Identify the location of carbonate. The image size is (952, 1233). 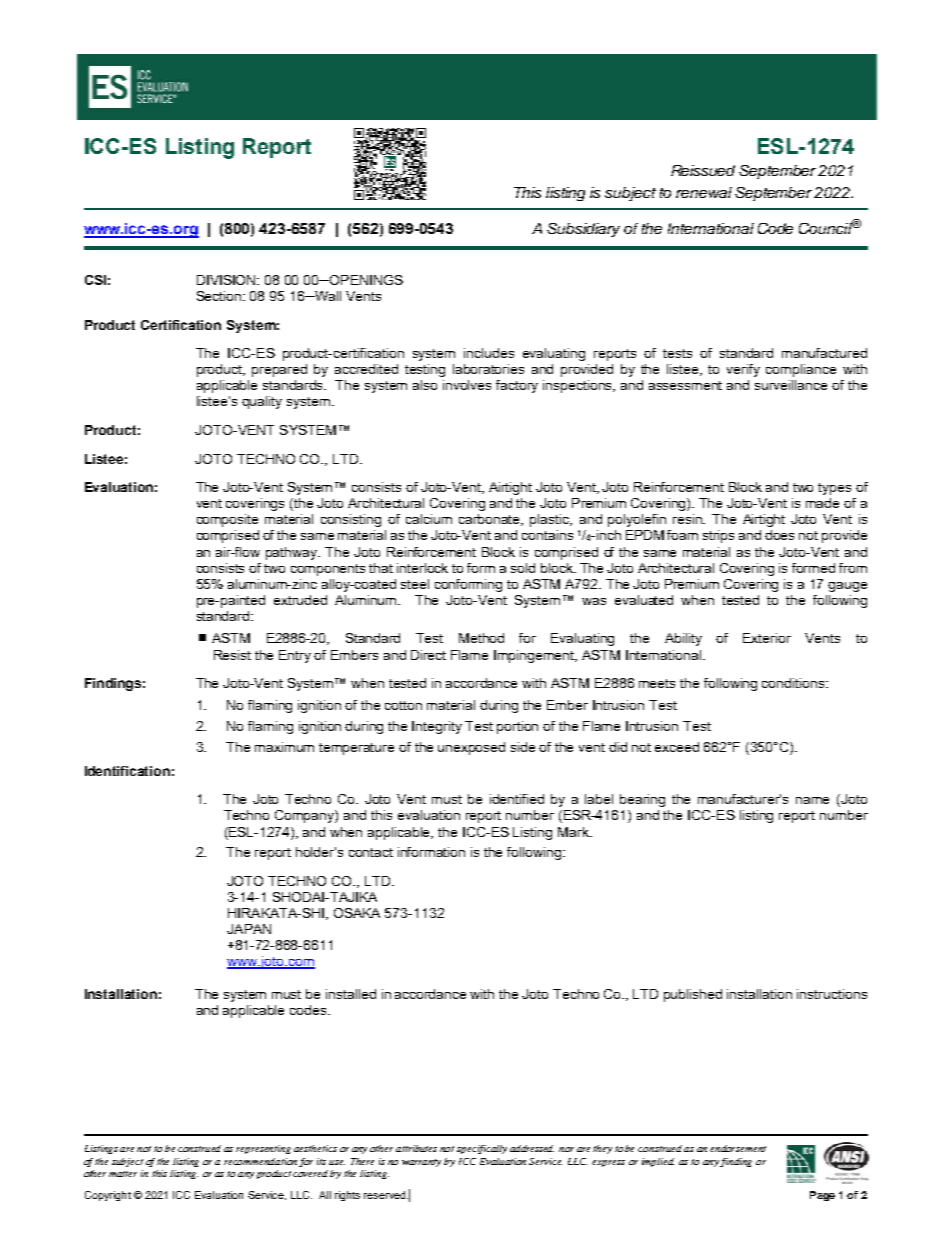
(491, 520).
